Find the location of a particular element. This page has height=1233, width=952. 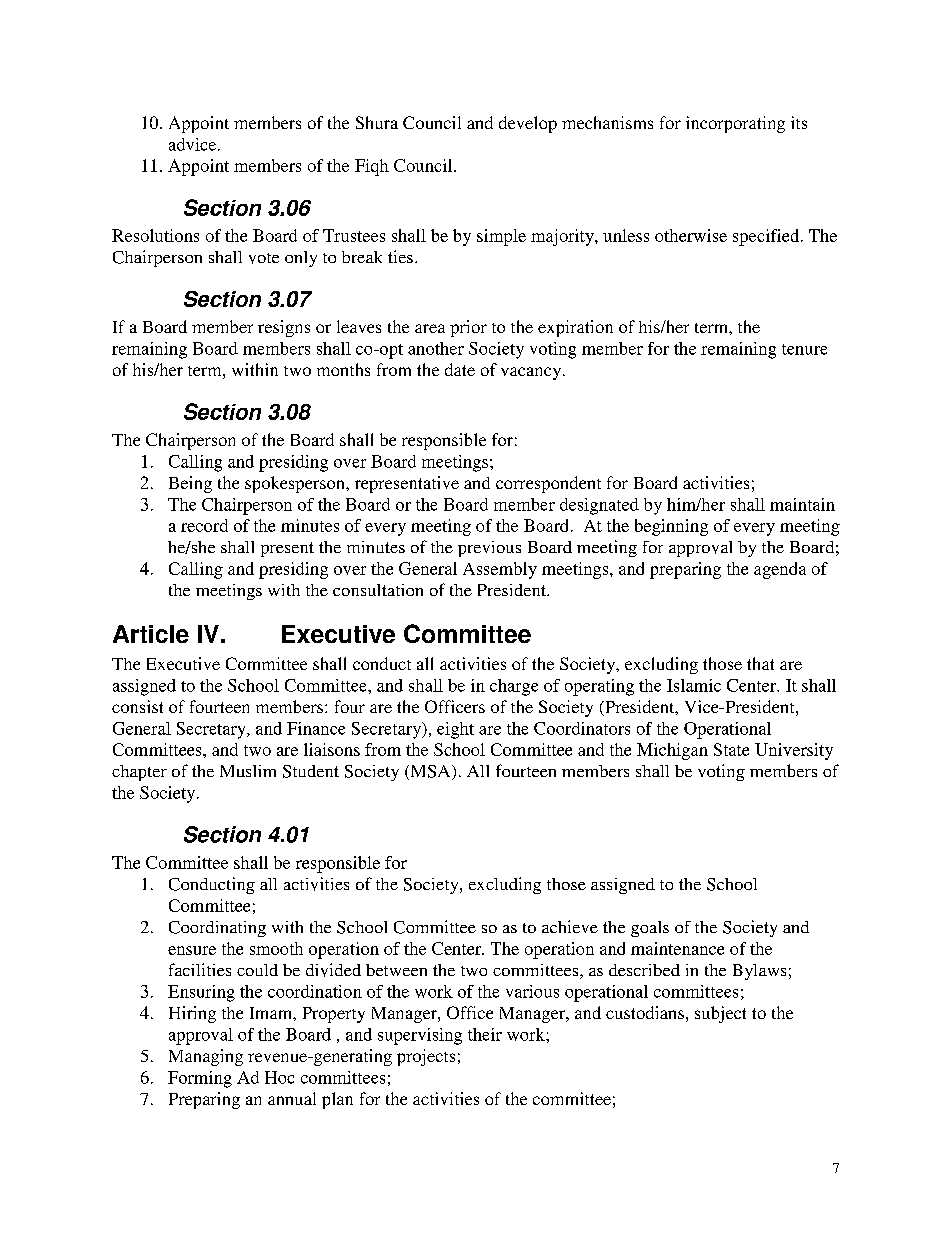

projects is located at coordinates (426, 1057).
